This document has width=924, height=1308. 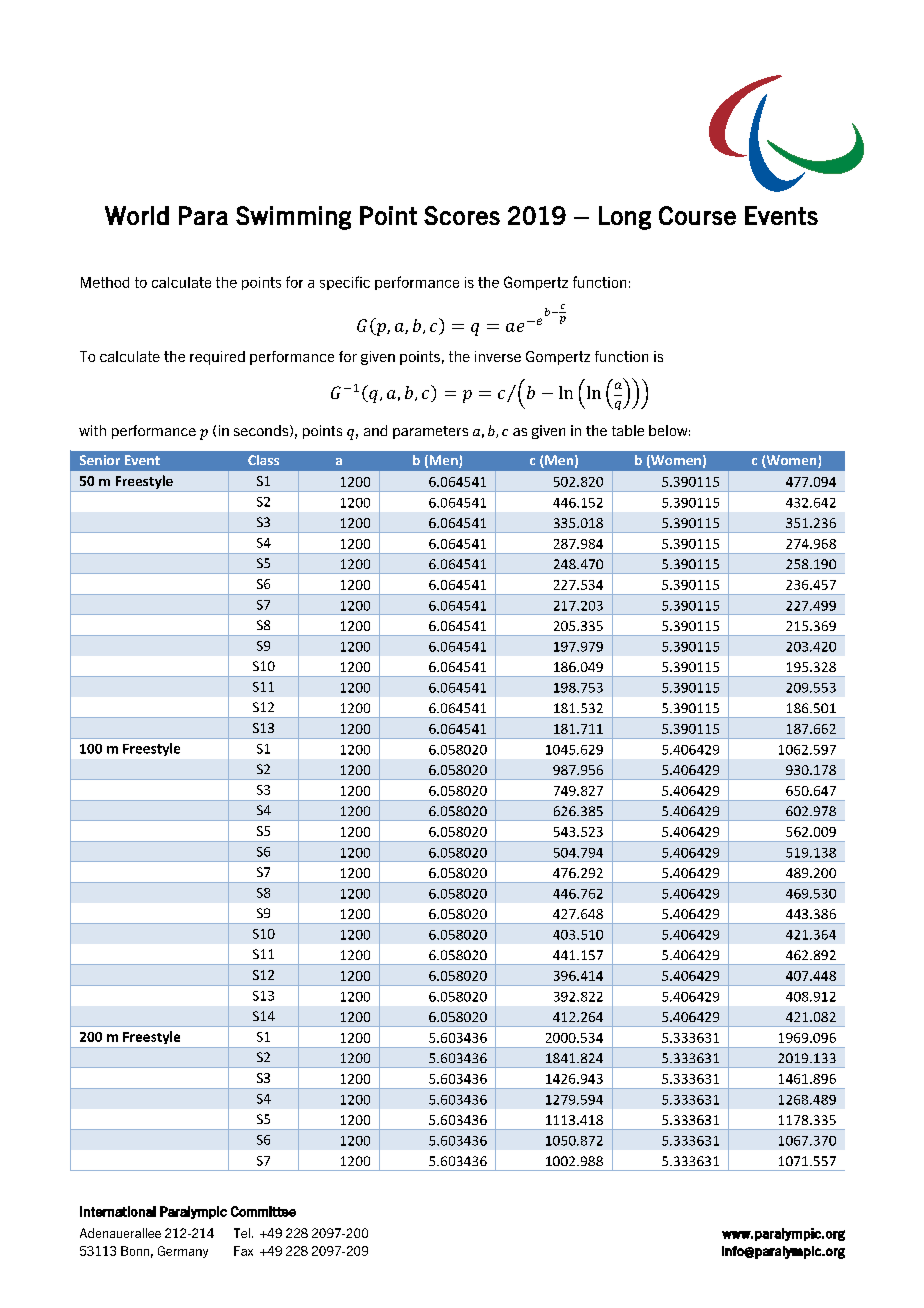 I want to click on specific, so click(x=345, y=283).
